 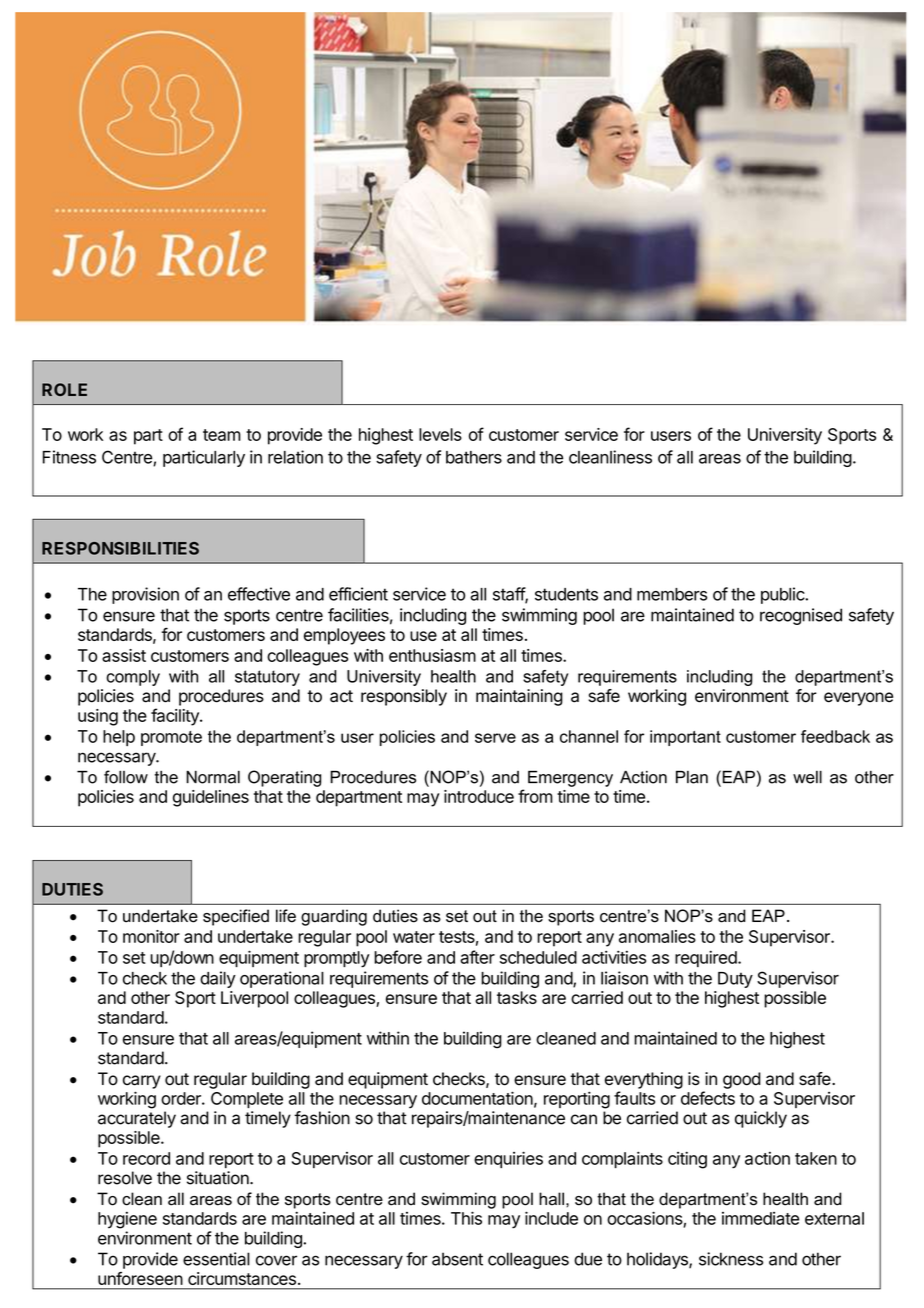 What do you see at coordinates (151, 936) in the screenshot?
I see `monitor` at bounding box center [151, 936].
